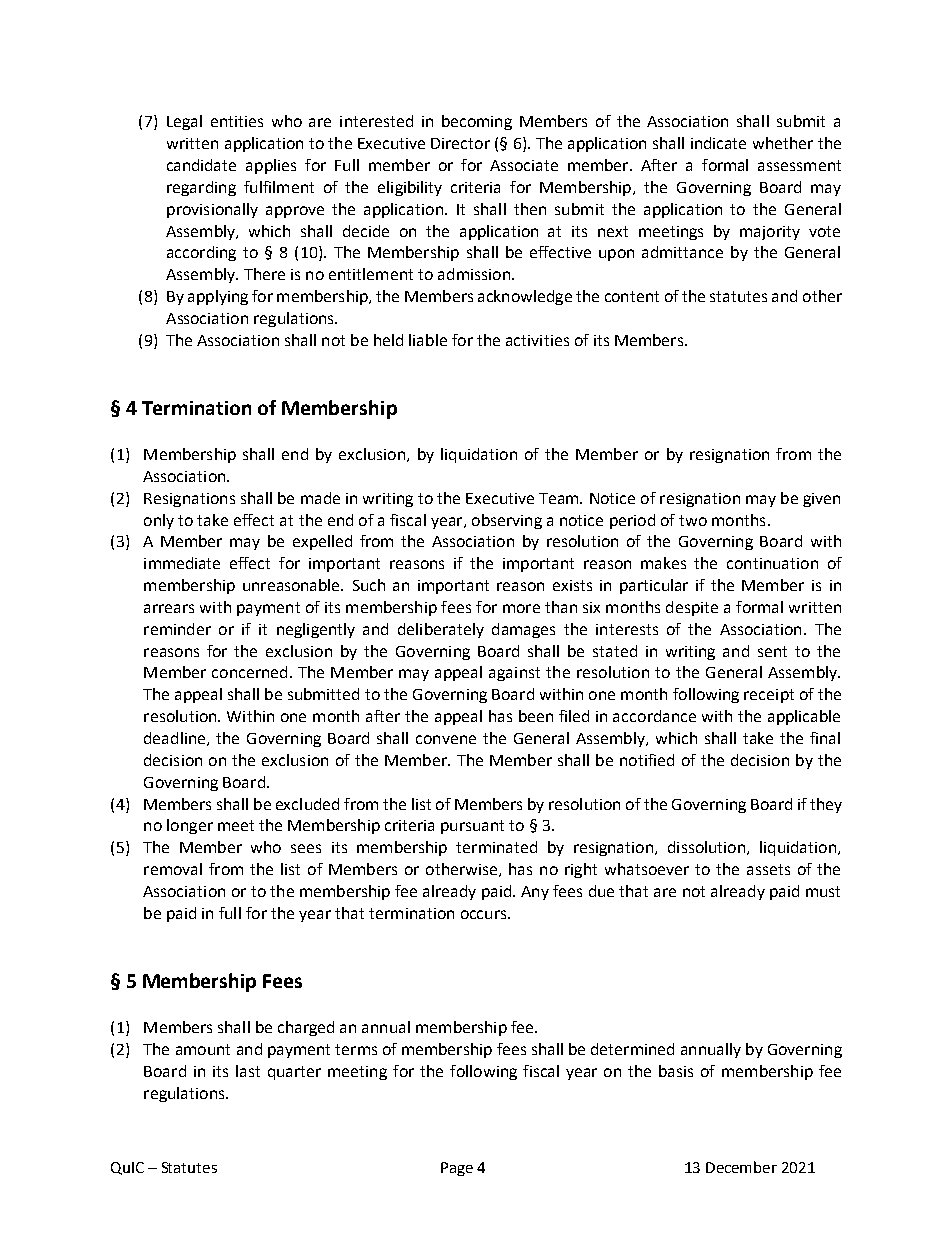 Image resolution: width=952 pixels, height=1233 pixels. What do you see at coordinates (271, 166) in the page?
I see `applies` at bounding box center [271, 166].
